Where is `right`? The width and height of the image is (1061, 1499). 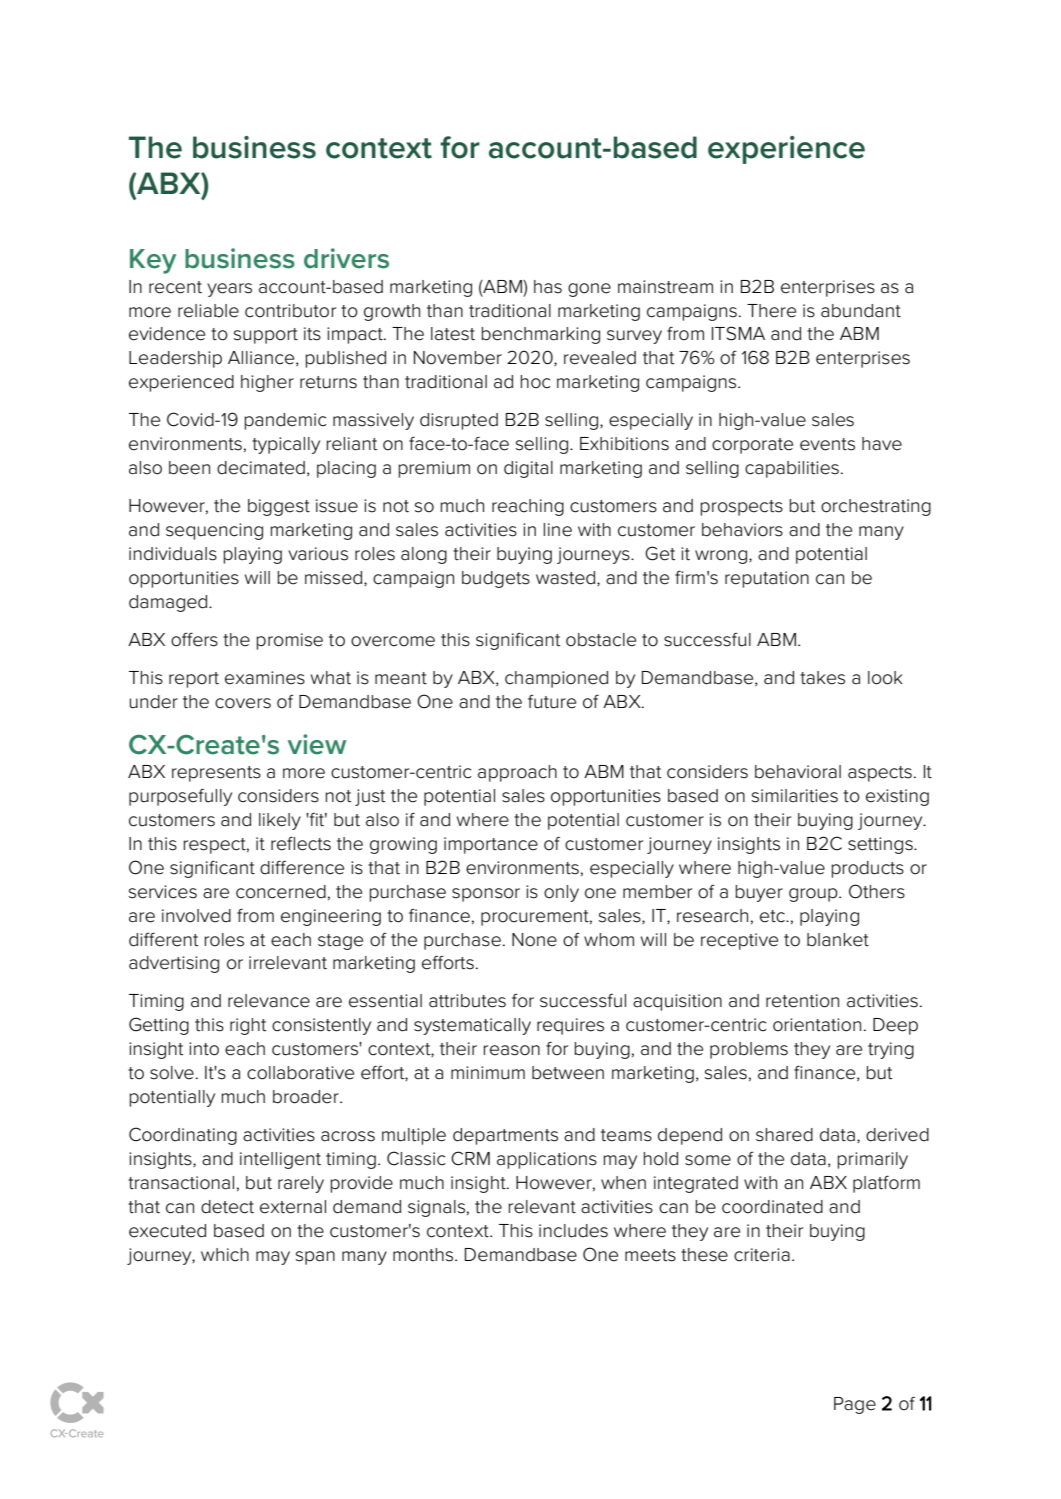 right is located at coordinates (248, 1026).
